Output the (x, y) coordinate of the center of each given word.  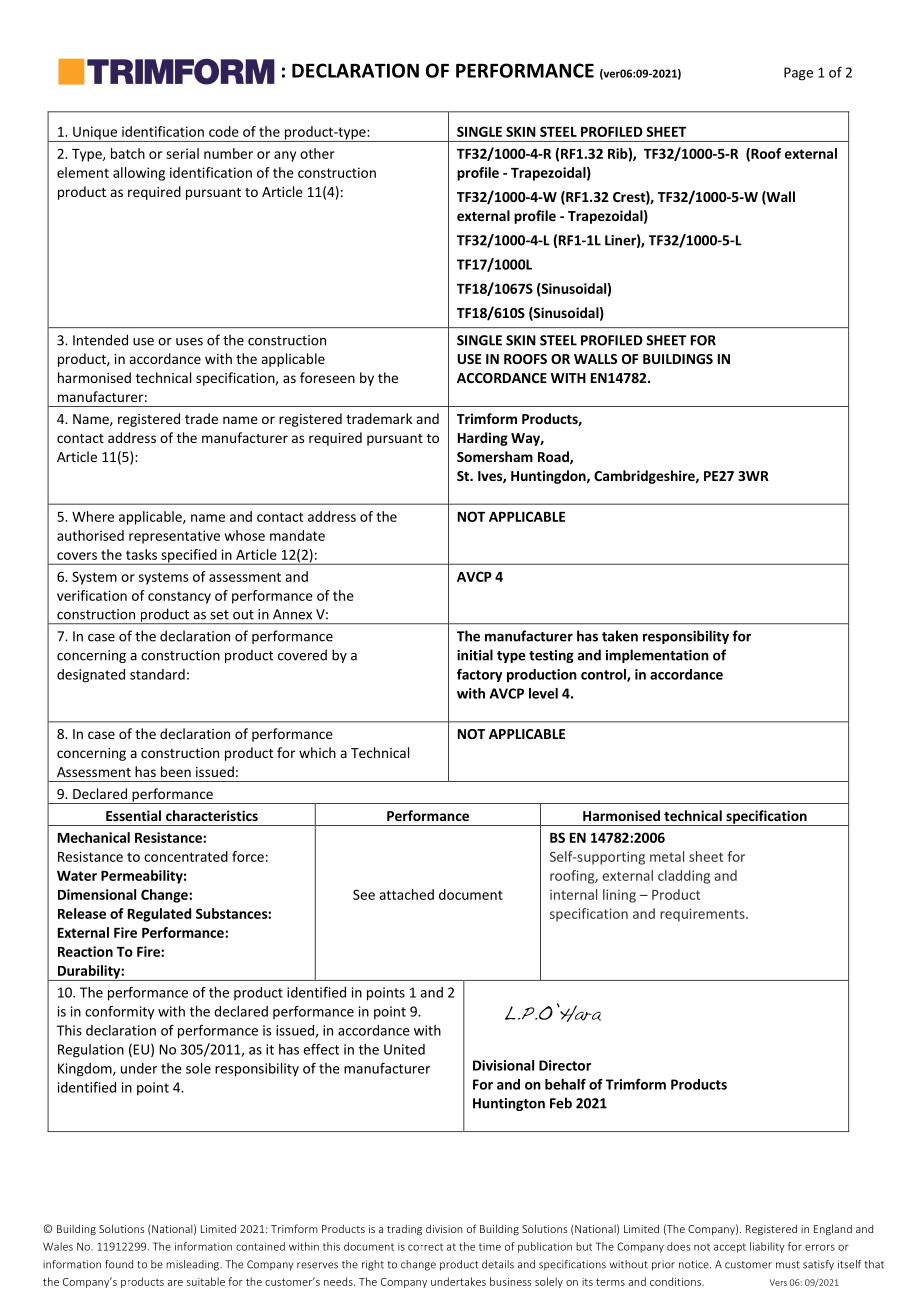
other (317, 153)
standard (157, 674)
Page (798, 74)
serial (182, 153)
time (490, 1247)
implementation (657, 656)
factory (479, 675)
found (119, 1264)
